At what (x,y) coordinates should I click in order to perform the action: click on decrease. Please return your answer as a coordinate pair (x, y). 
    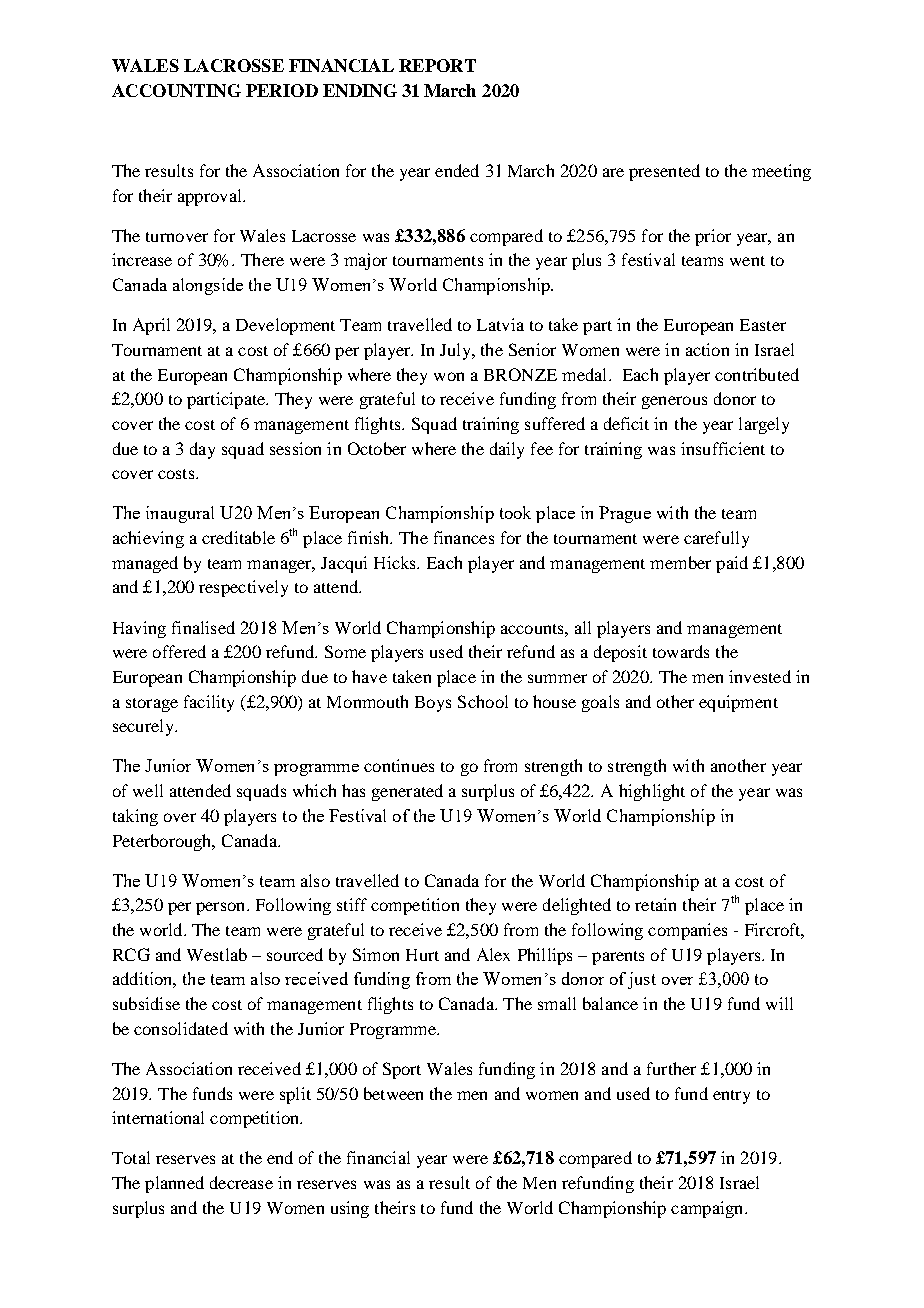
    Looking at the image, I should click on (241, 1182).
